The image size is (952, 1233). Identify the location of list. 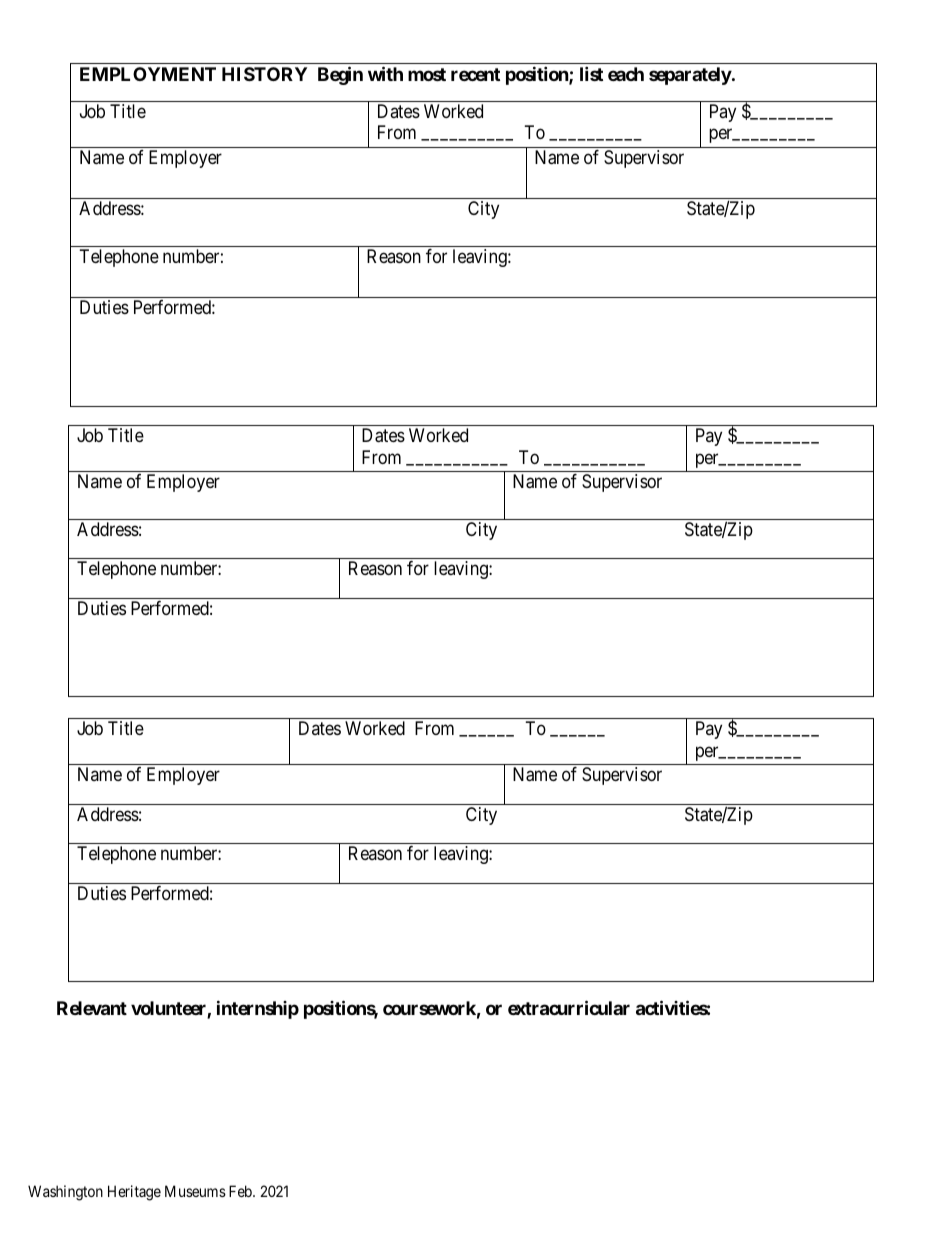
(591, 73).
